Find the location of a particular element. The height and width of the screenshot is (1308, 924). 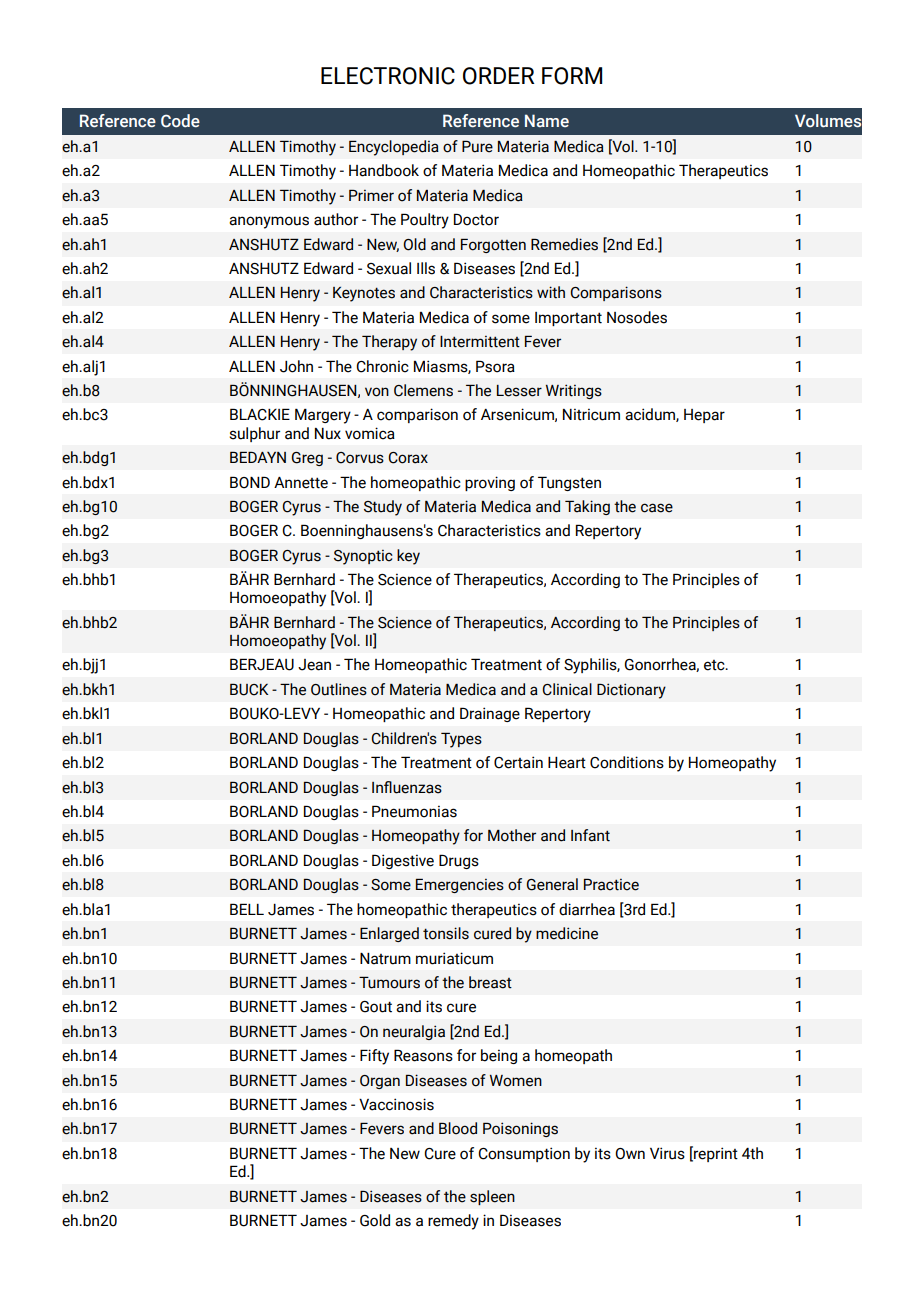

Pure is located at coordinates (477, 146).
